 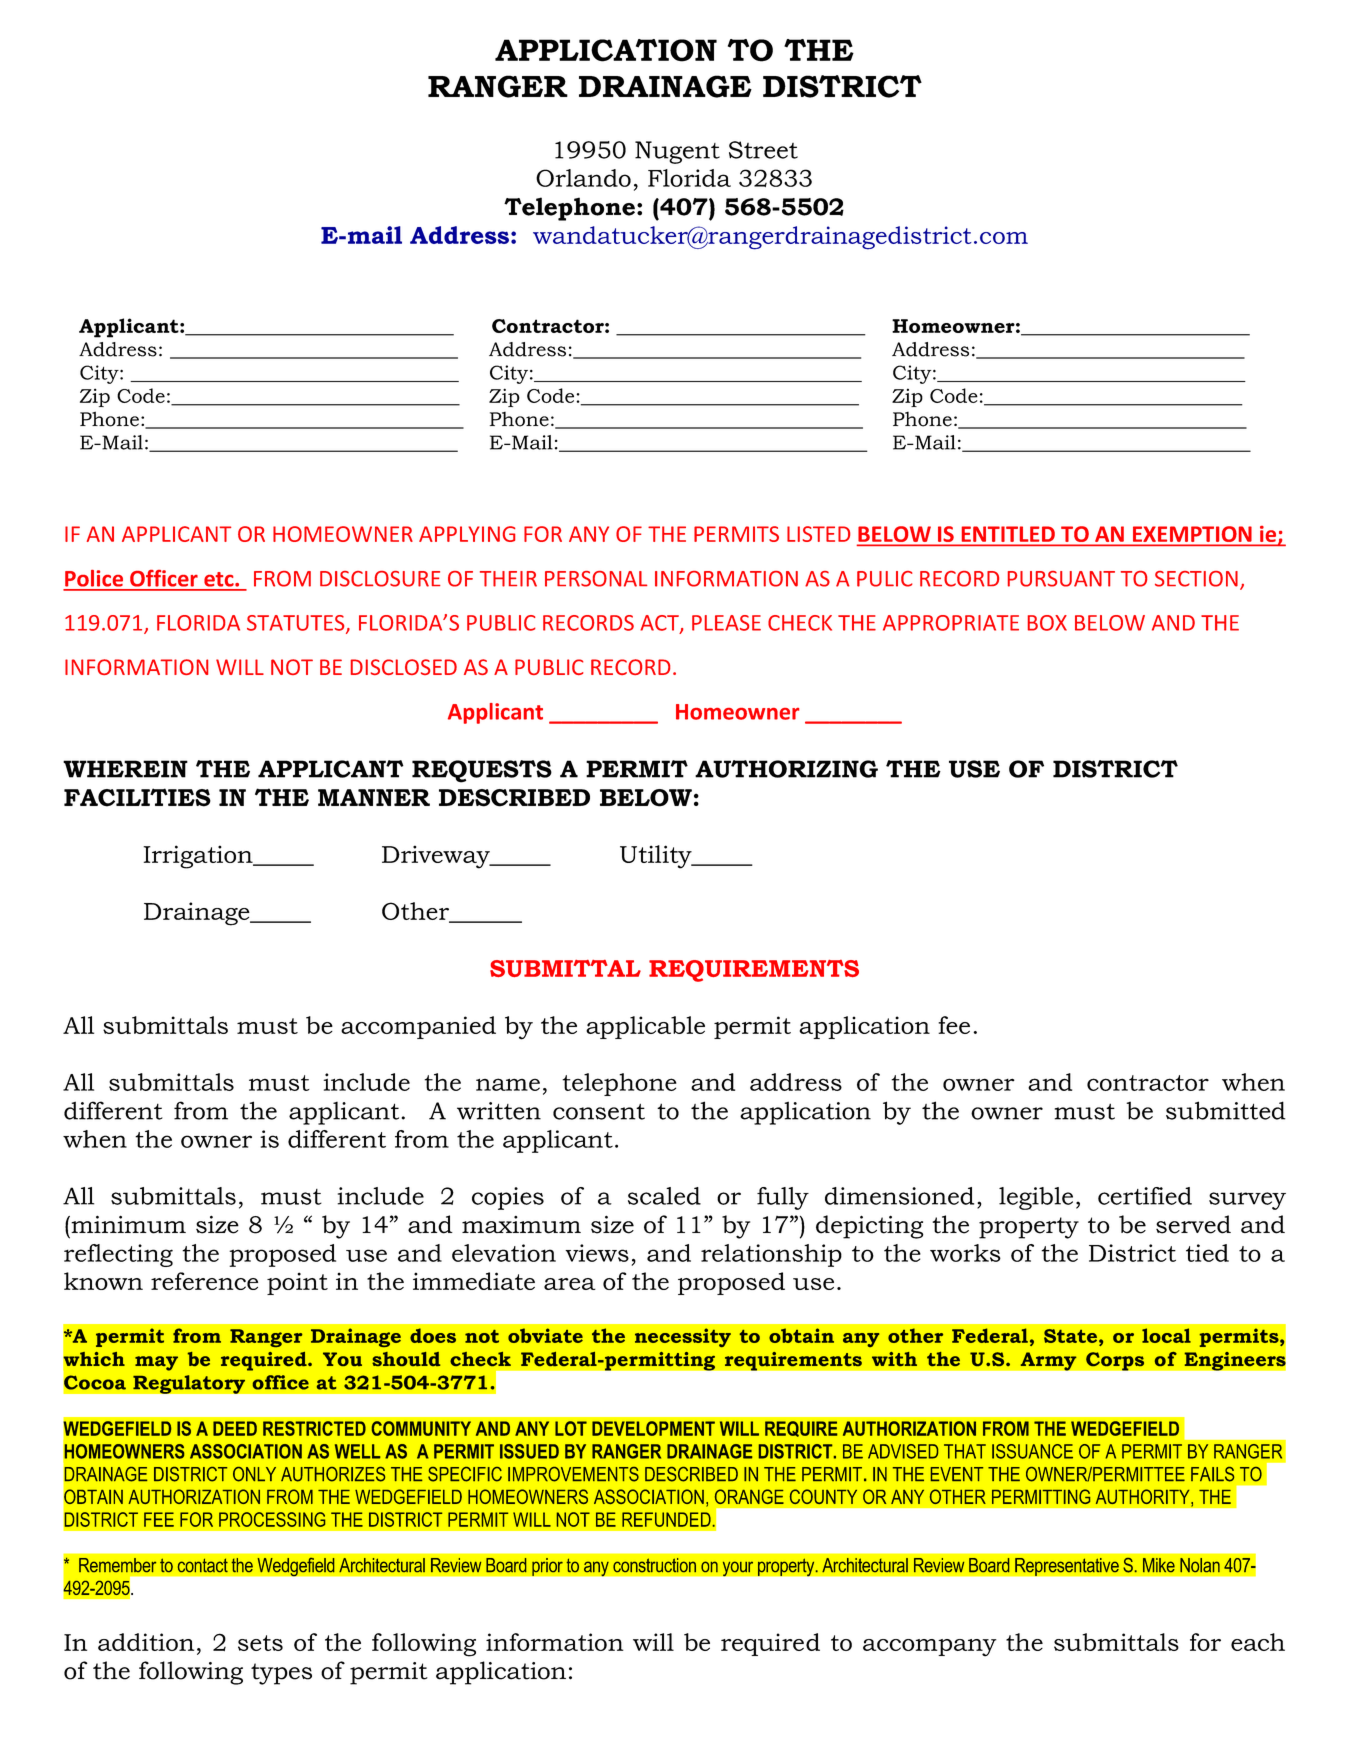 What do you see at coordinates (654, 1565) in the page?
I see `construction` at bounding box center [654, 1565].
